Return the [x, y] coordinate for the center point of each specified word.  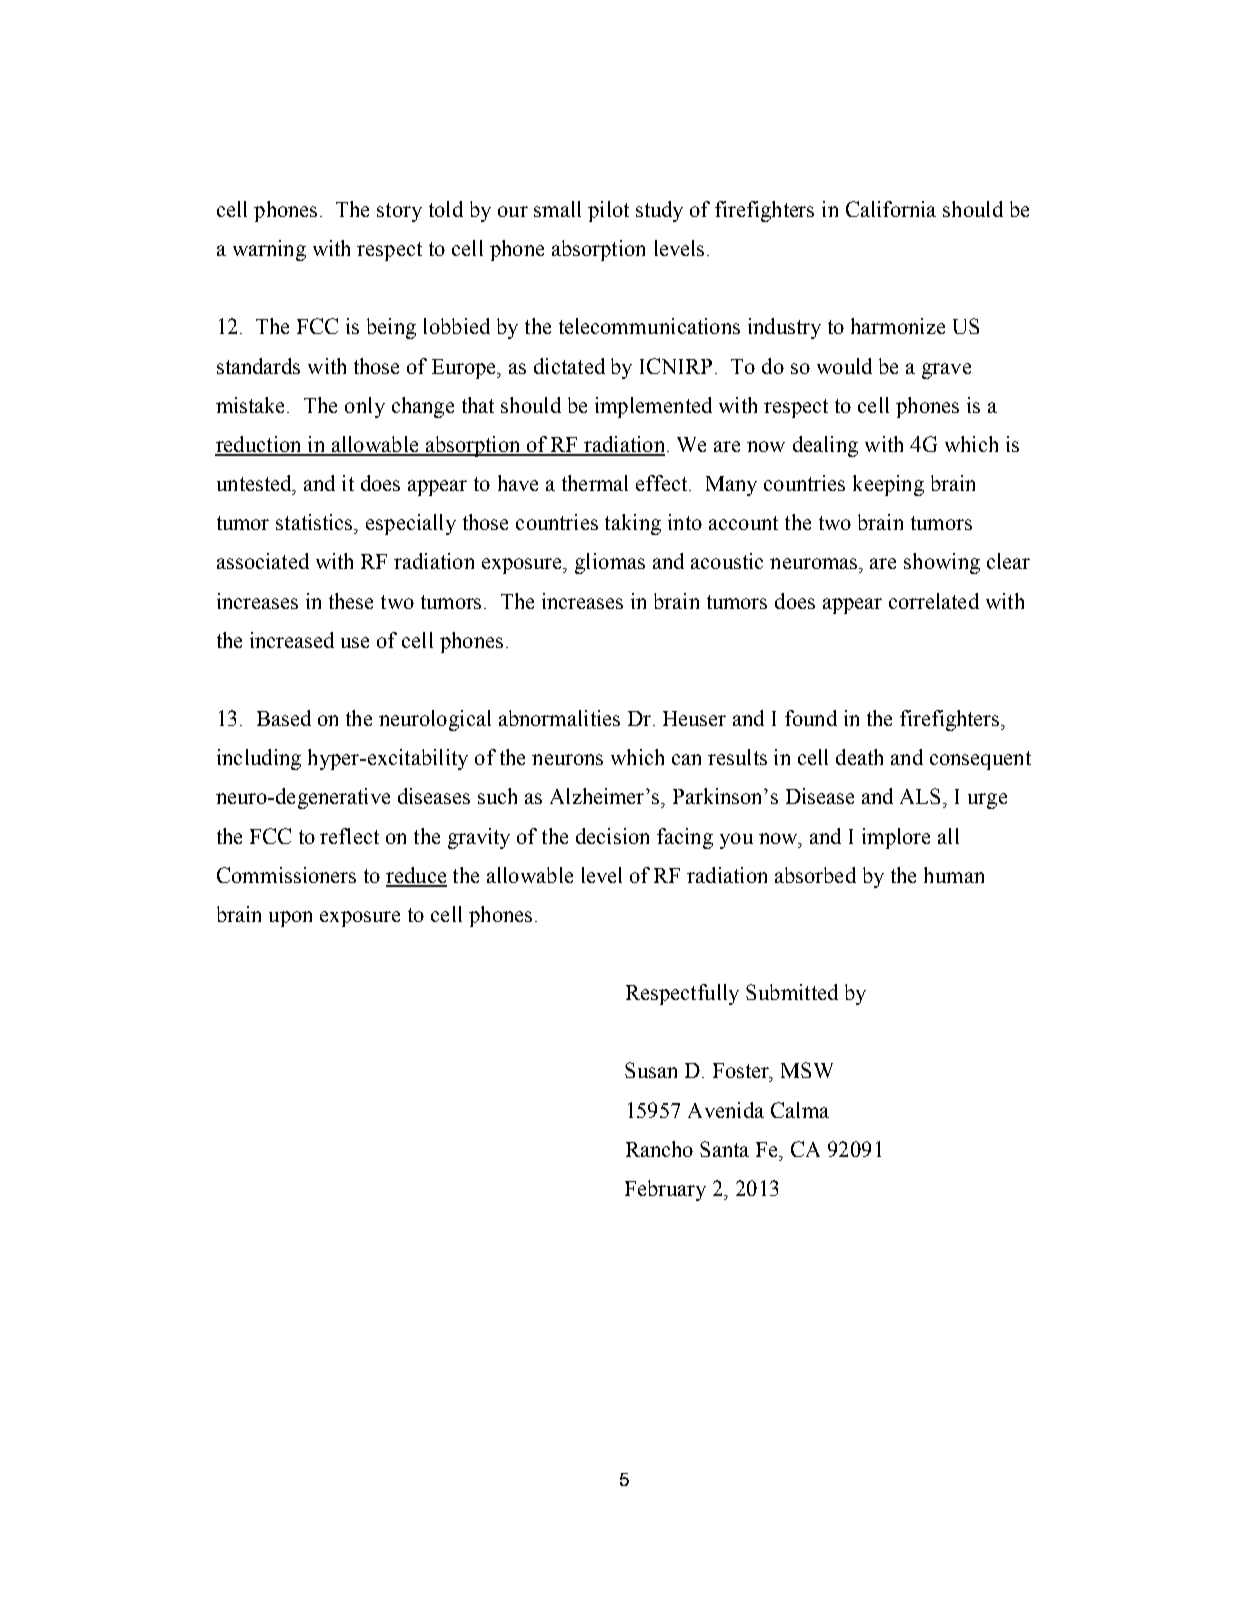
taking [633, 524]
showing [942, 563]
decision [612, 836]
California [891, 209]
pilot [608, 211]
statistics [315, 522]
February [665, 1190]
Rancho [659, 1149]
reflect [349, 836]
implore [896, 838]
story [399, 212]
